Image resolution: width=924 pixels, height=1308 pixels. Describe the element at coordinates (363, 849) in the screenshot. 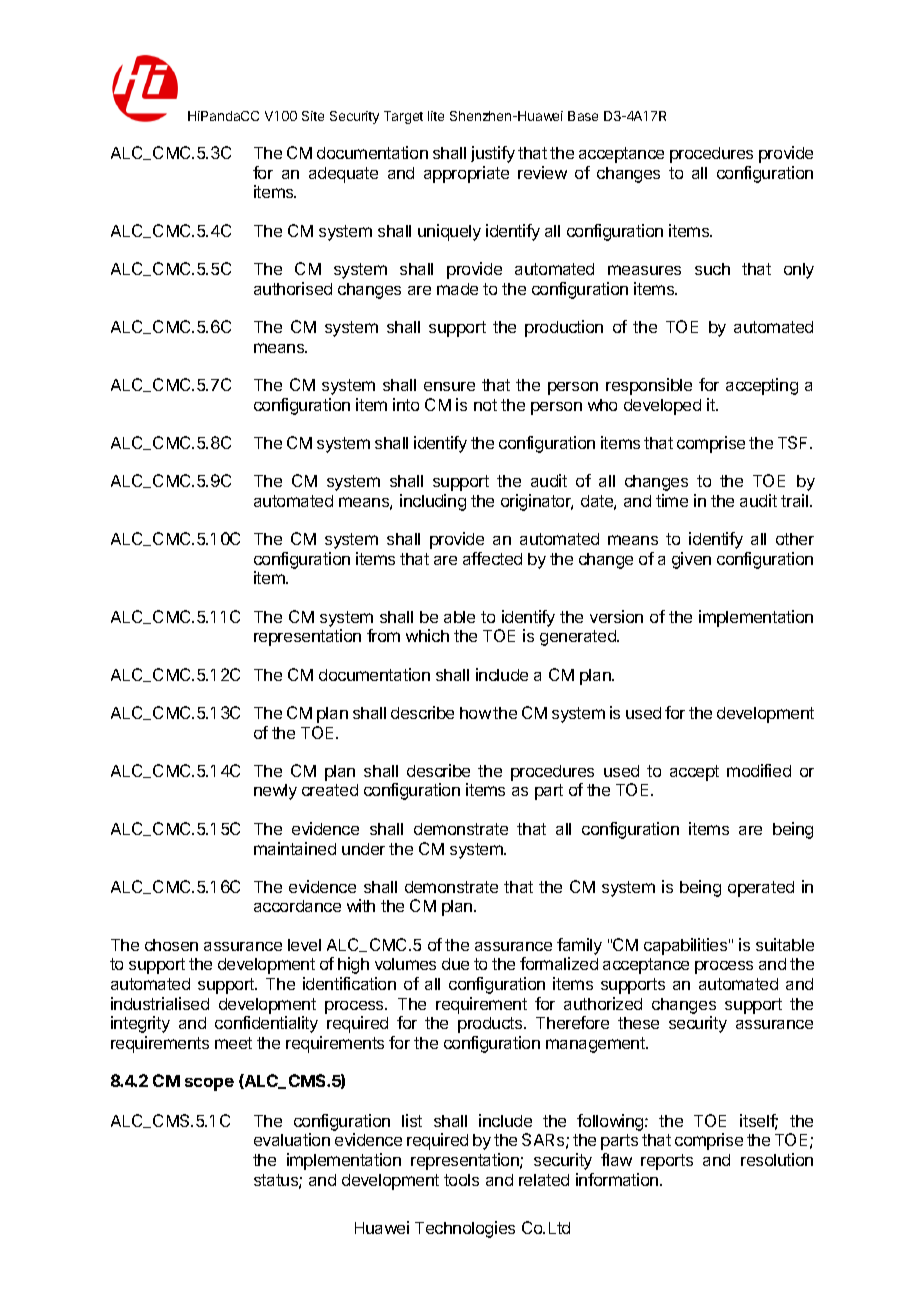

I see `under` at that location.
